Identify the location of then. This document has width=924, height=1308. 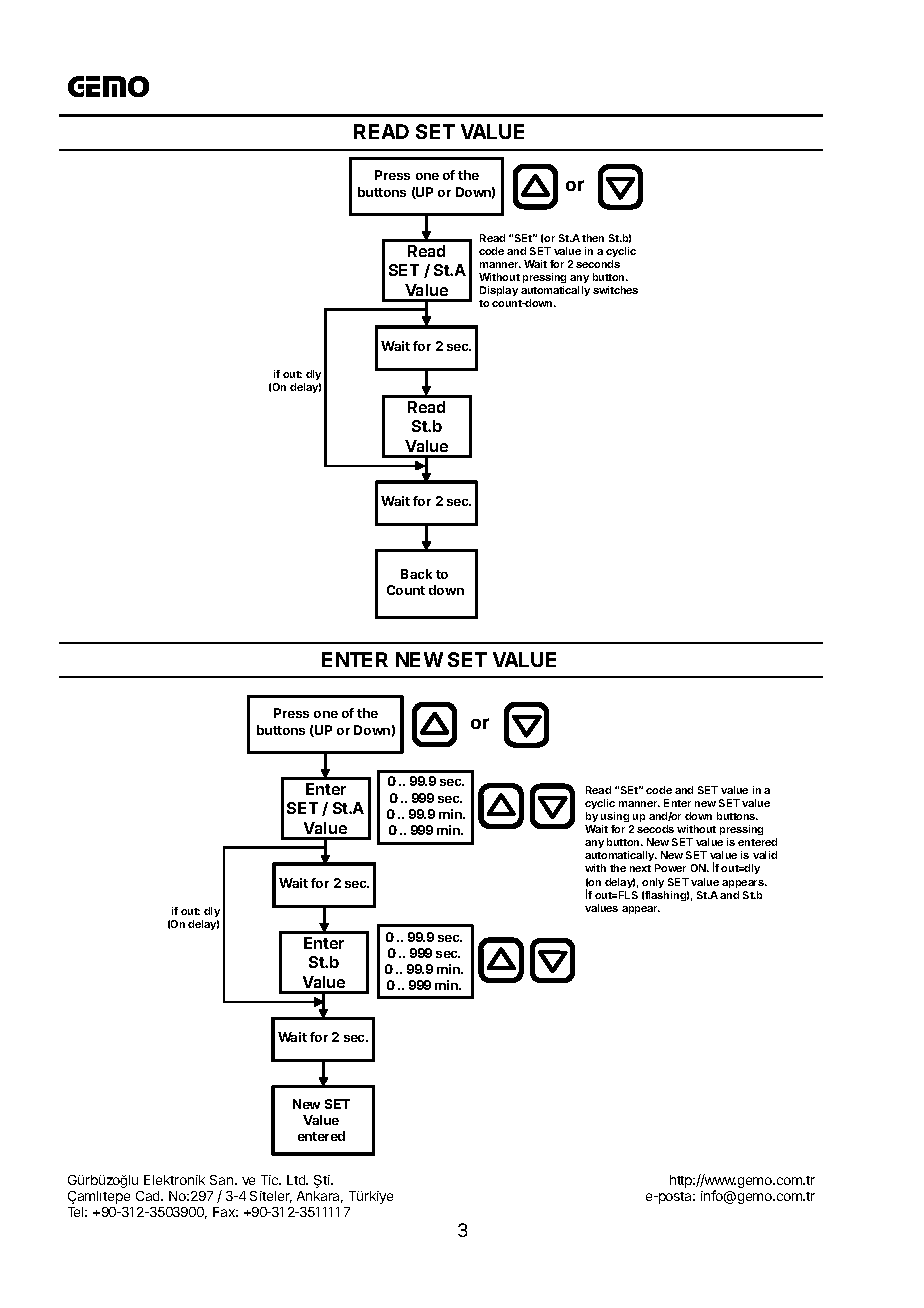
(593, 238).
